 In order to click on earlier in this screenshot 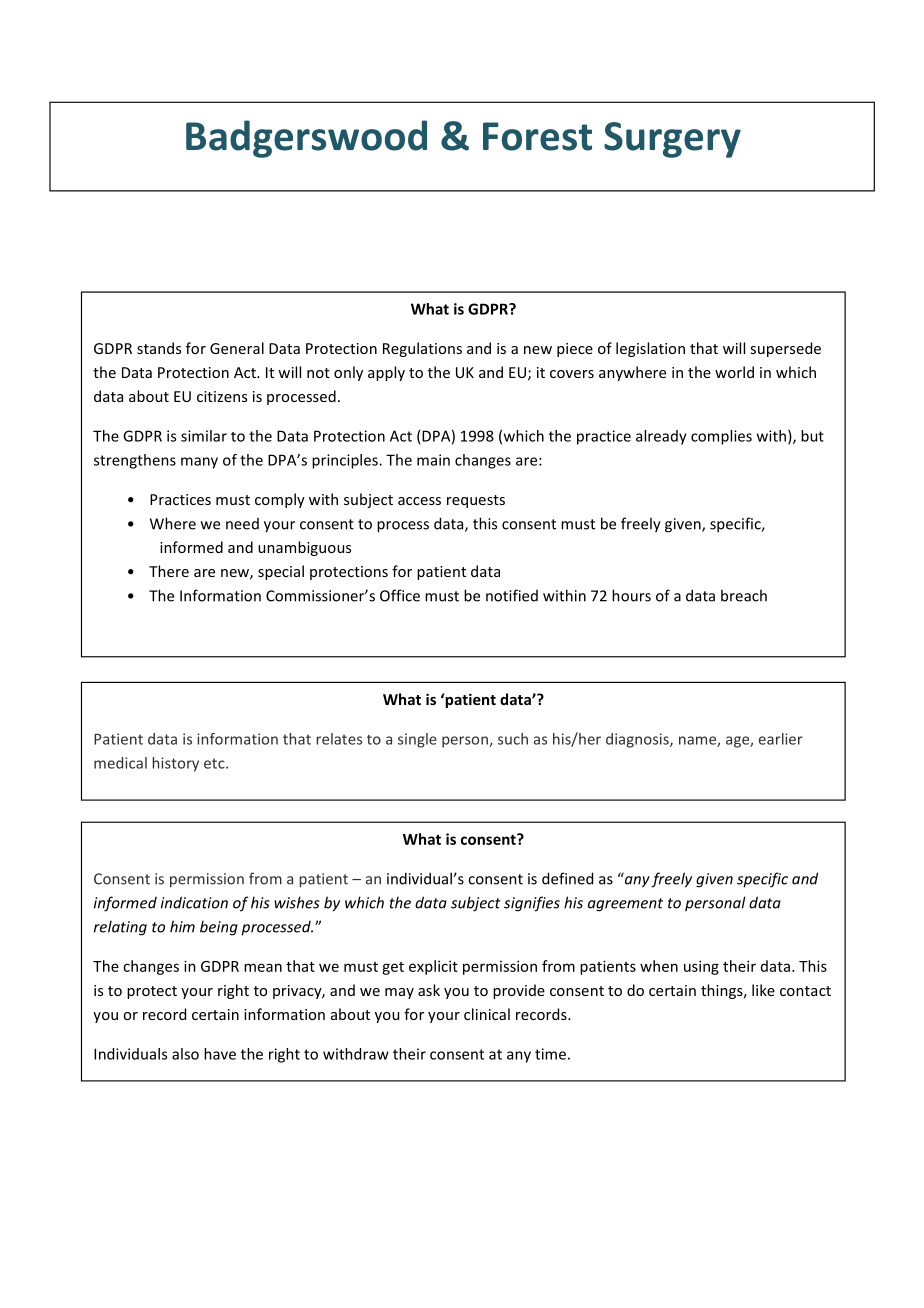, I will do `click(781, 739)`.
